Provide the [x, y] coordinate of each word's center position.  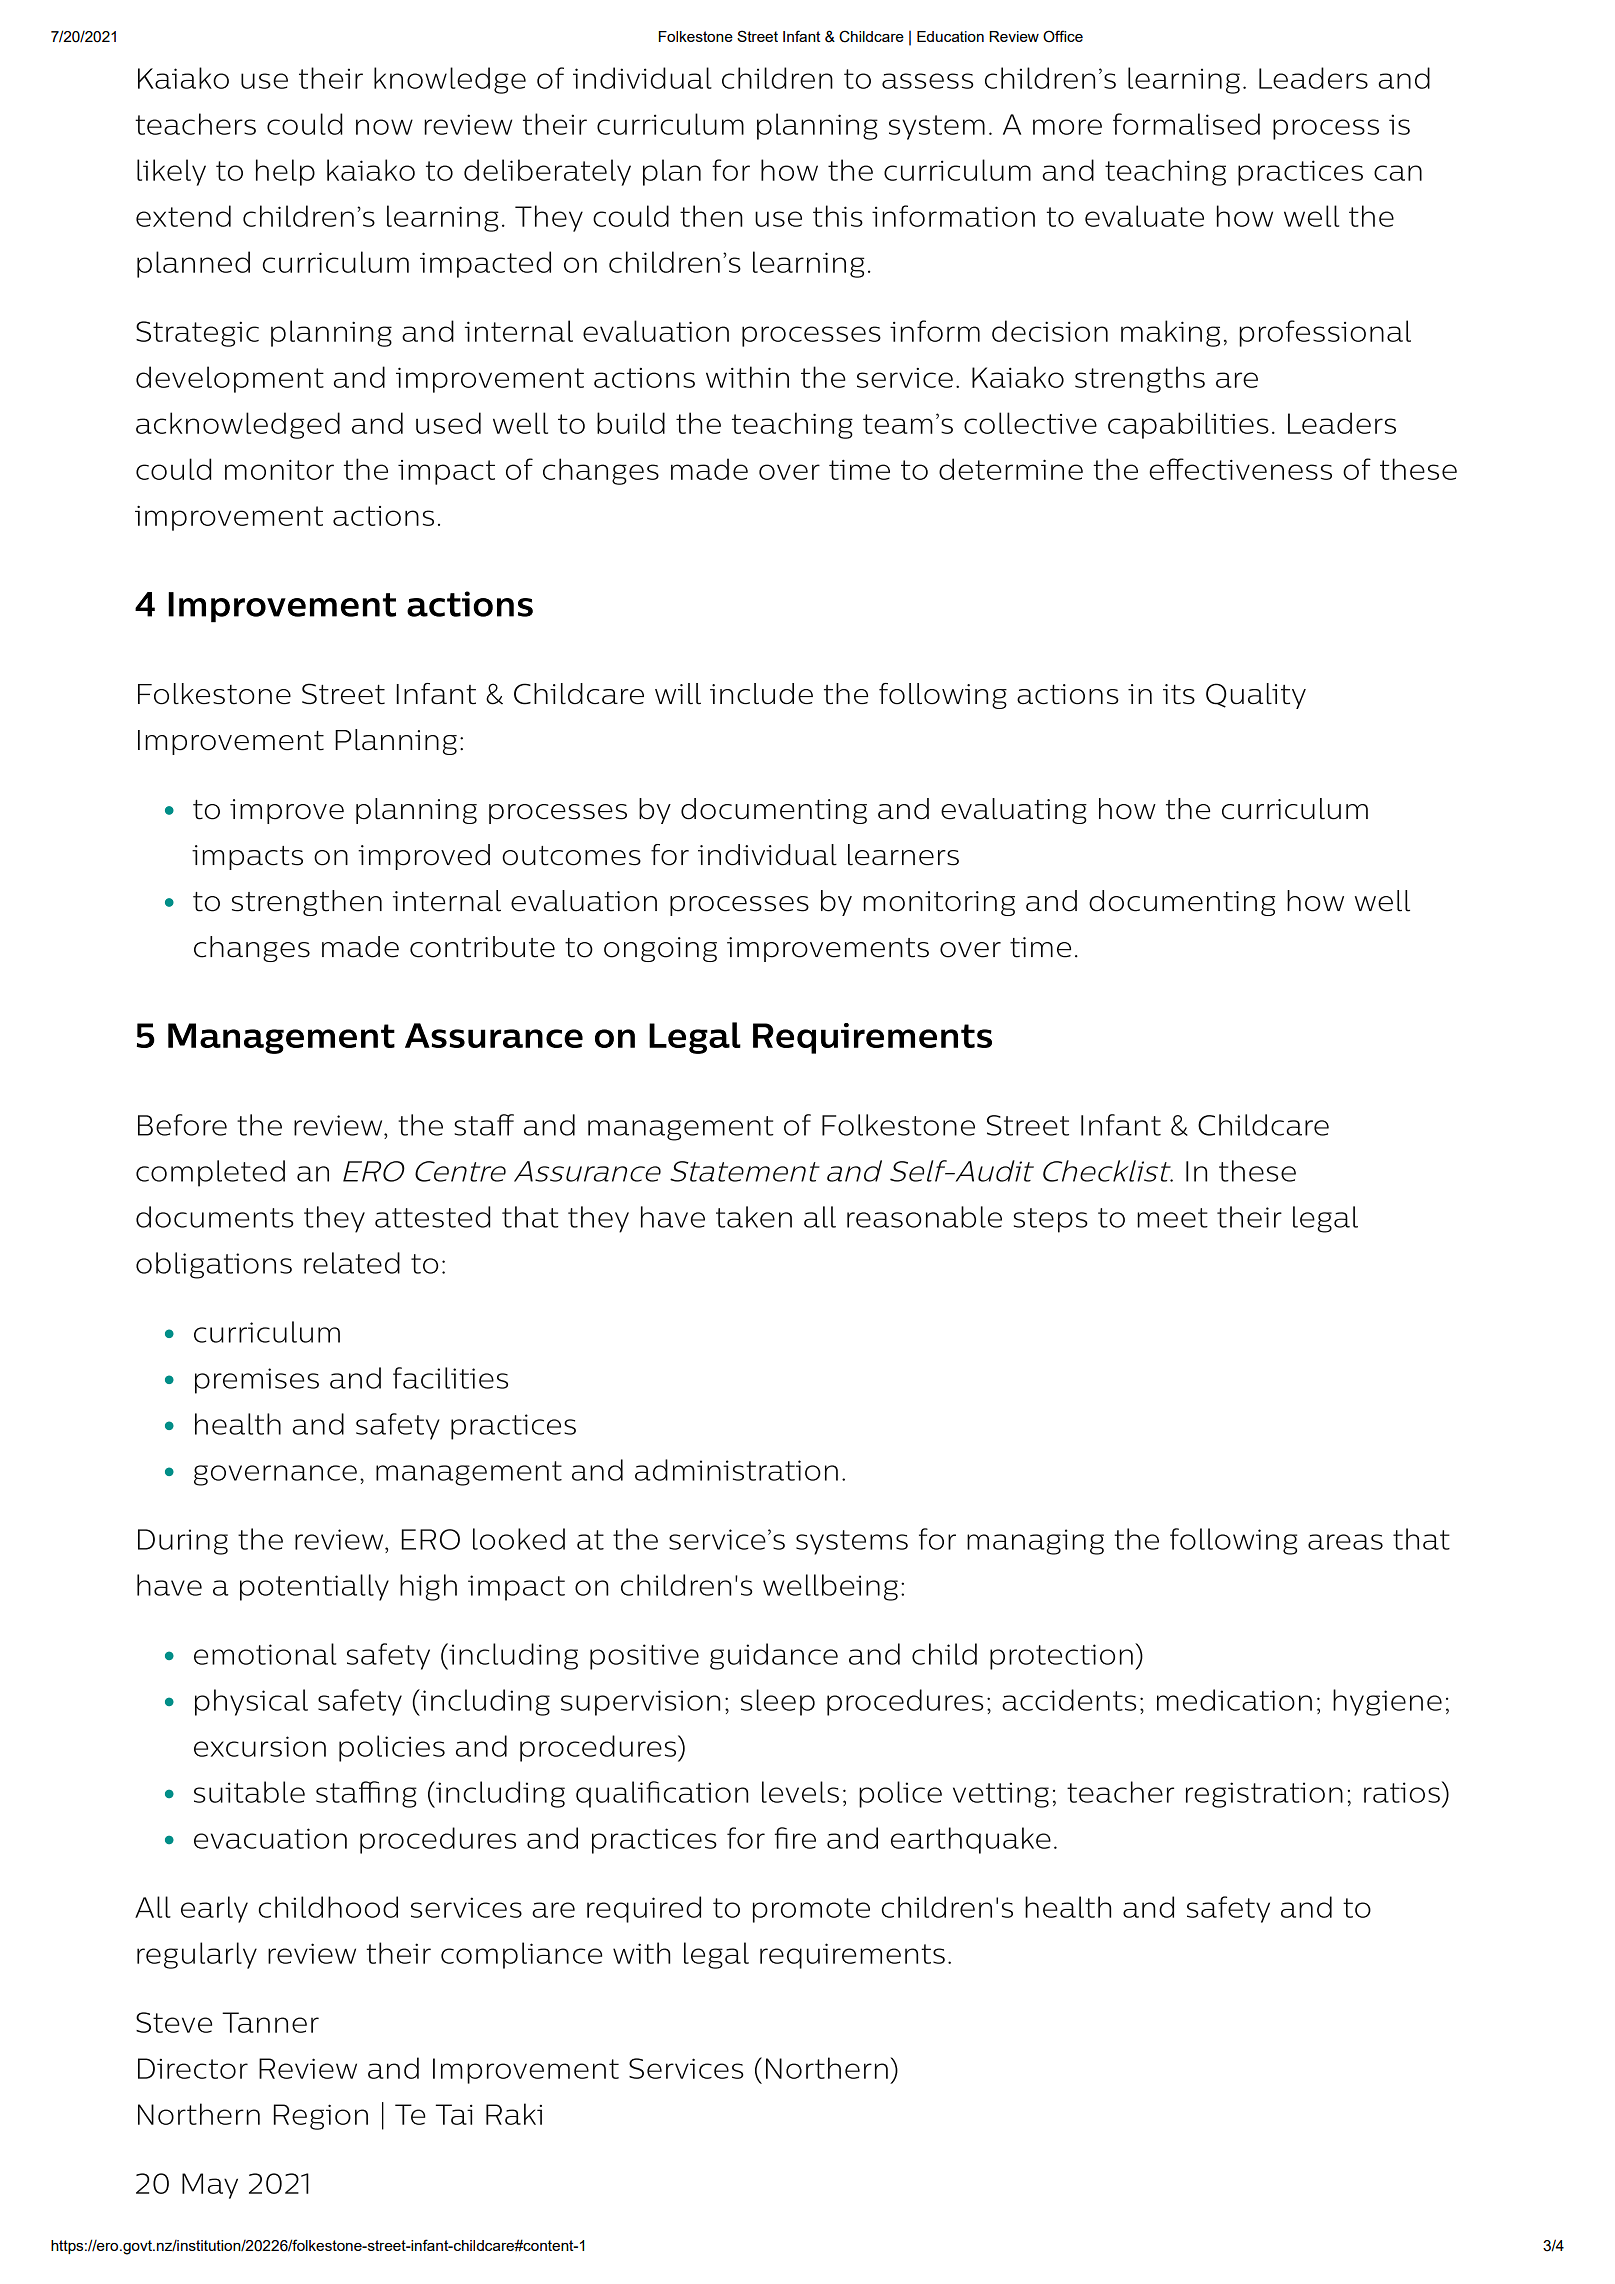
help [285, 172]
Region [321, 2117]
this [838, 216]
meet [1172, 1218]
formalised [1186, 124]
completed [210, 1173]
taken [754, 1217]
